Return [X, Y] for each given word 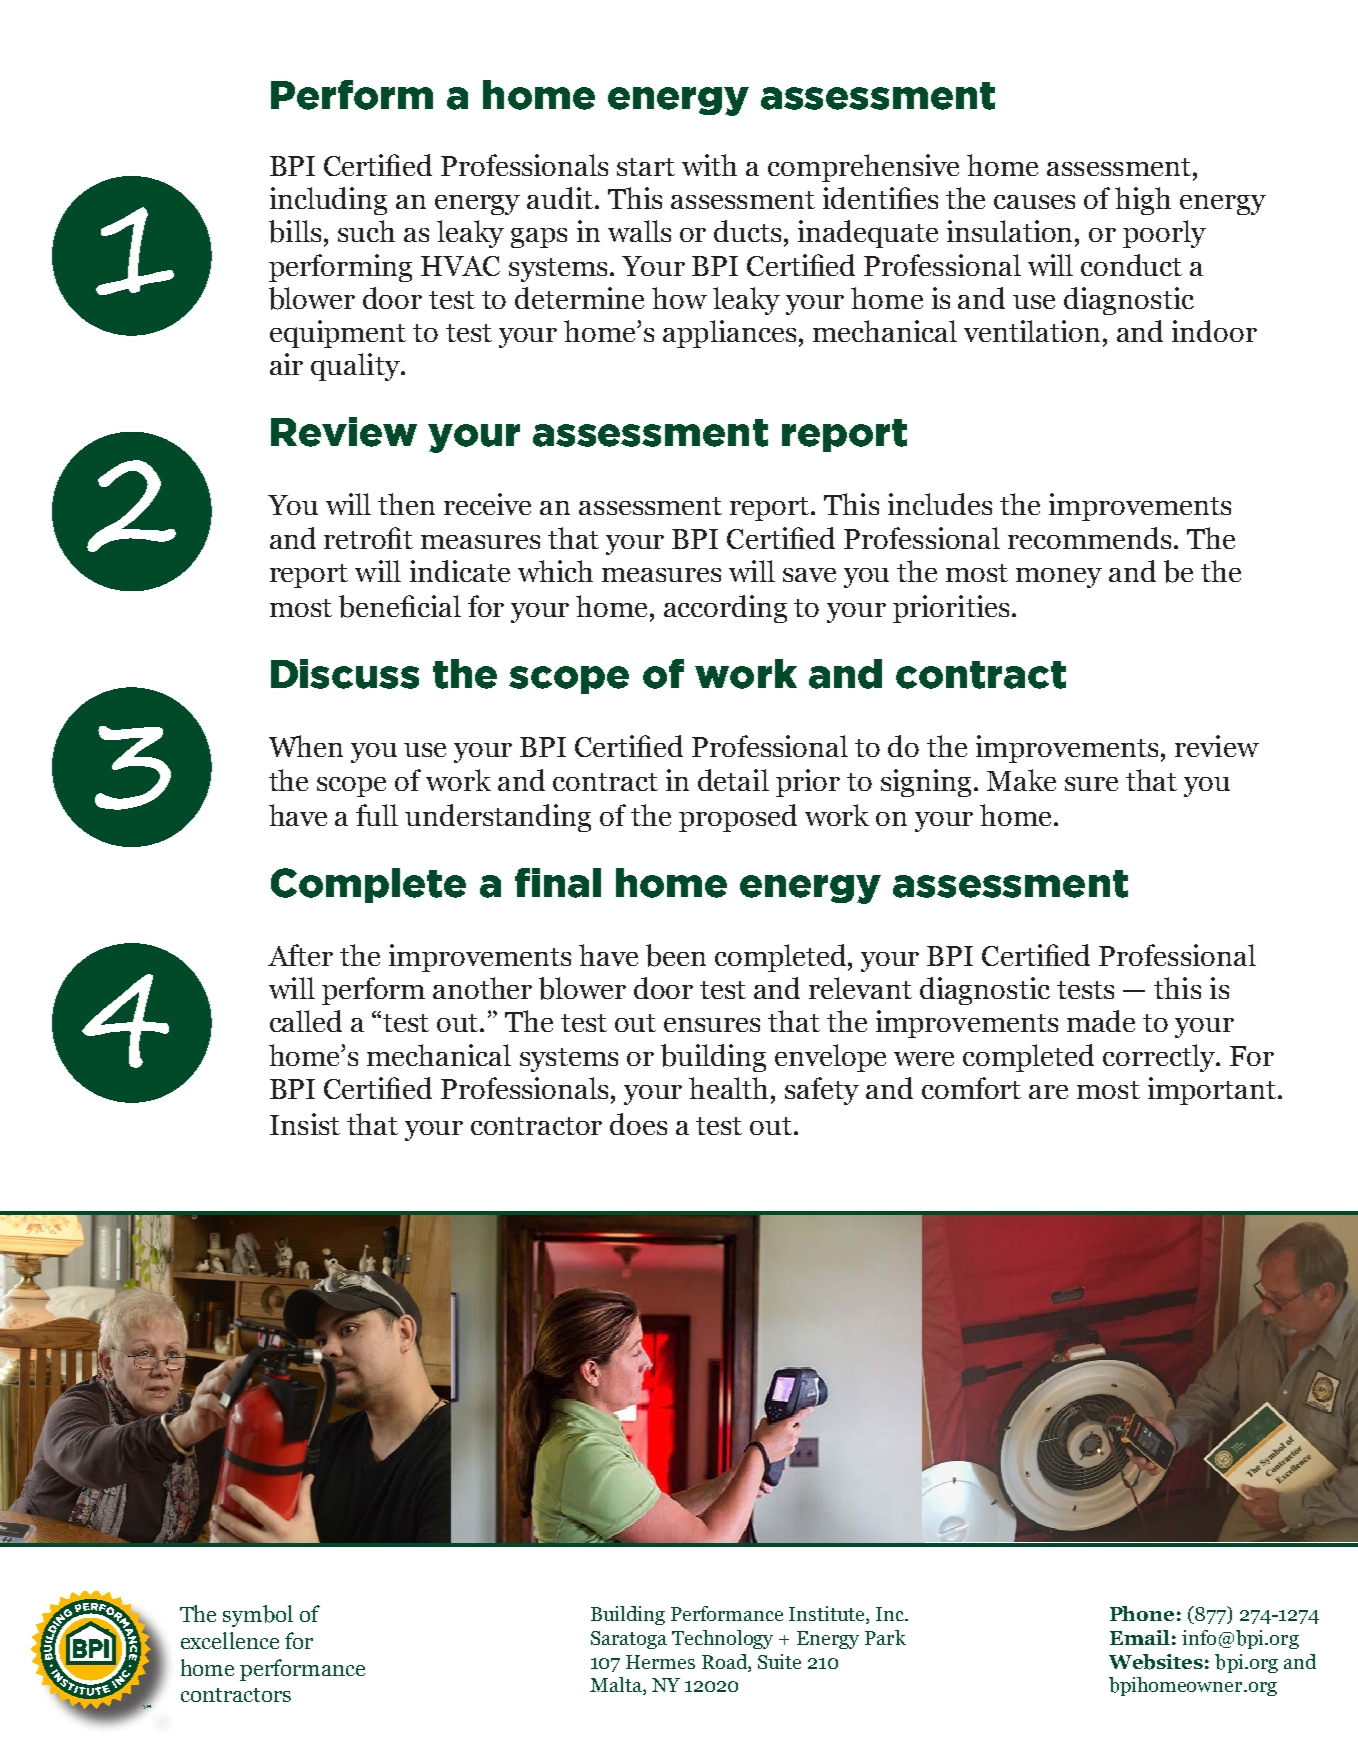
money [1059, 578]
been [676, 955]
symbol [258, 1616]
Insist [305, 1124]
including [328, 201]
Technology [722, 1639]
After [300, 955]
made [1101, 1021]
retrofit [368, 538]
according [725, 609]
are [1048, 1092]
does [638, 1124]
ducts [747, 231]
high [1143, 201]
